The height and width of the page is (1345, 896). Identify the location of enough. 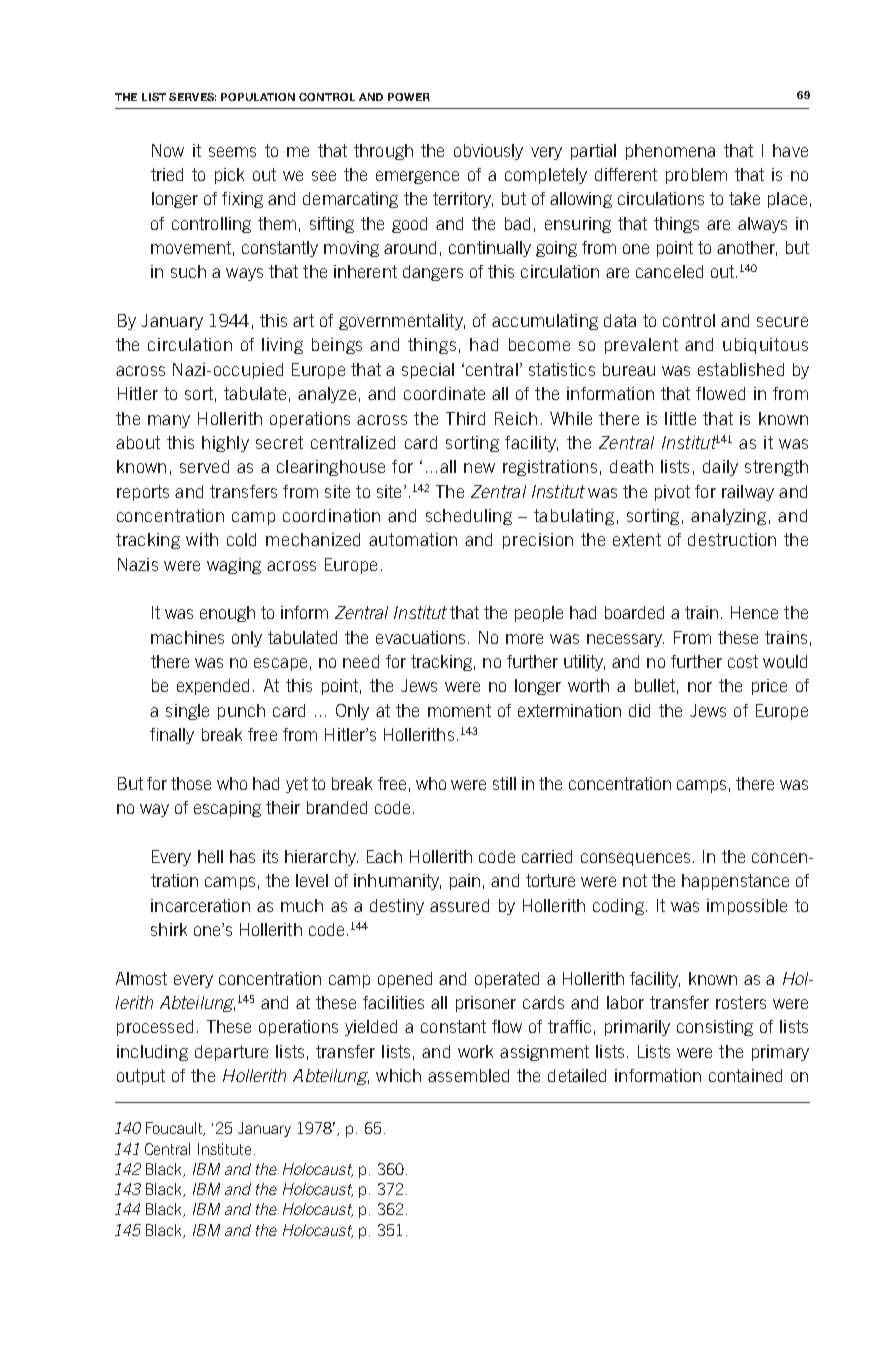
(227, 614).
